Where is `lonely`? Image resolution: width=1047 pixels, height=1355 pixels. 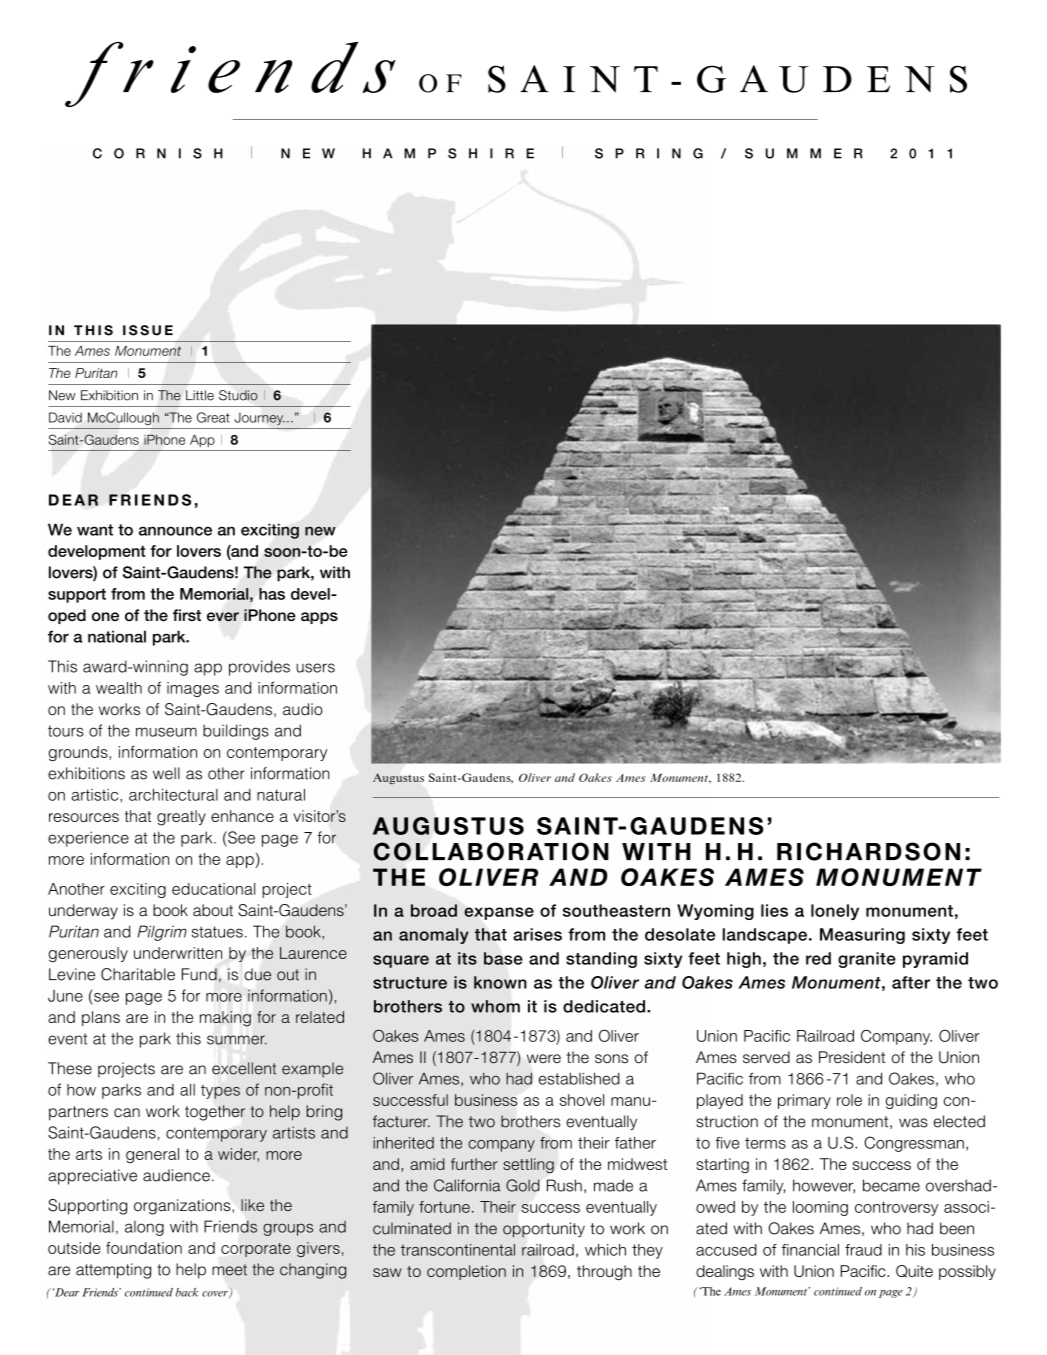 lonely is located at coordinates (835, 912).
